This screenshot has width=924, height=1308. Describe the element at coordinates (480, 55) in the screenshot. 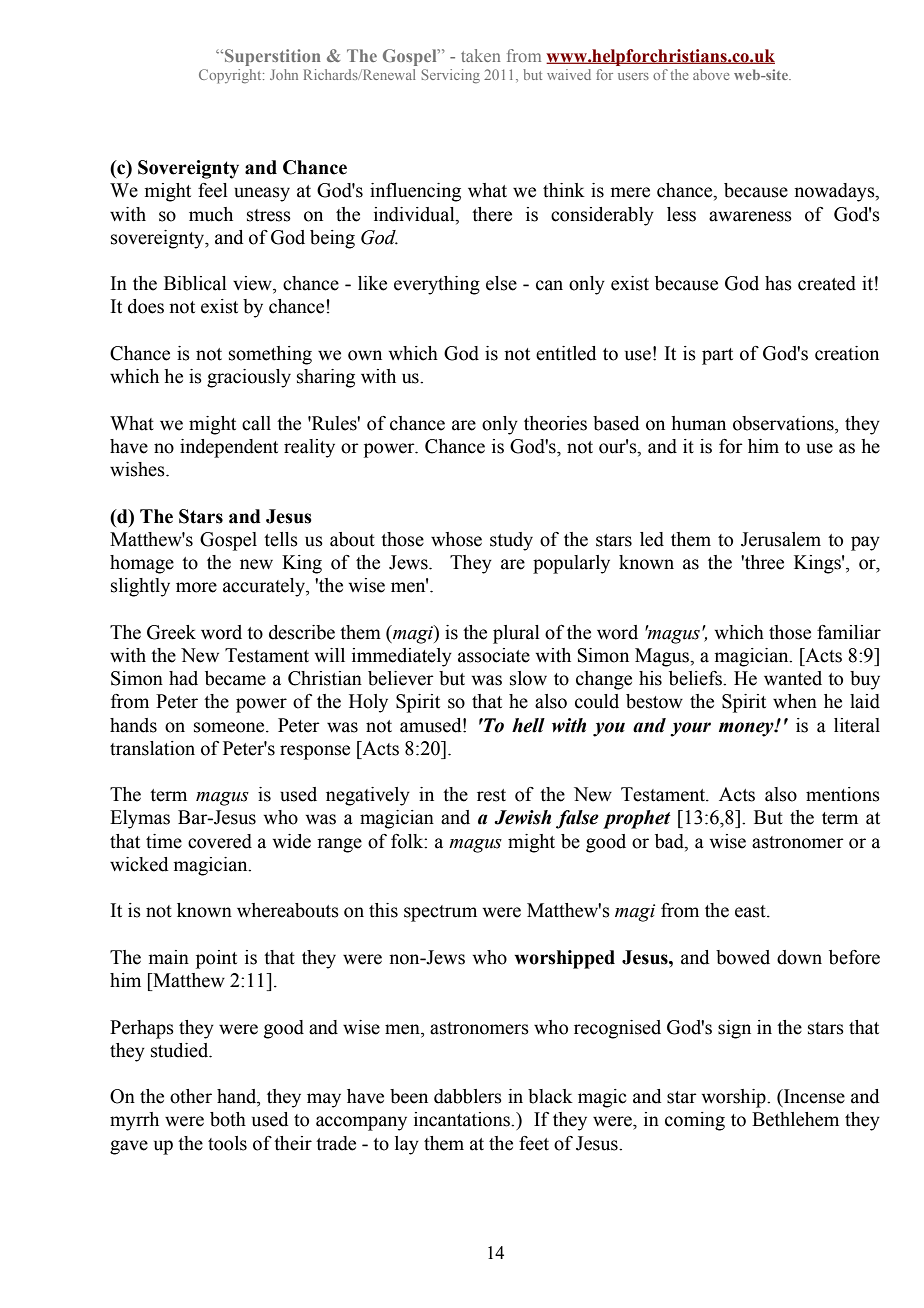

I see `taken` at that location.
